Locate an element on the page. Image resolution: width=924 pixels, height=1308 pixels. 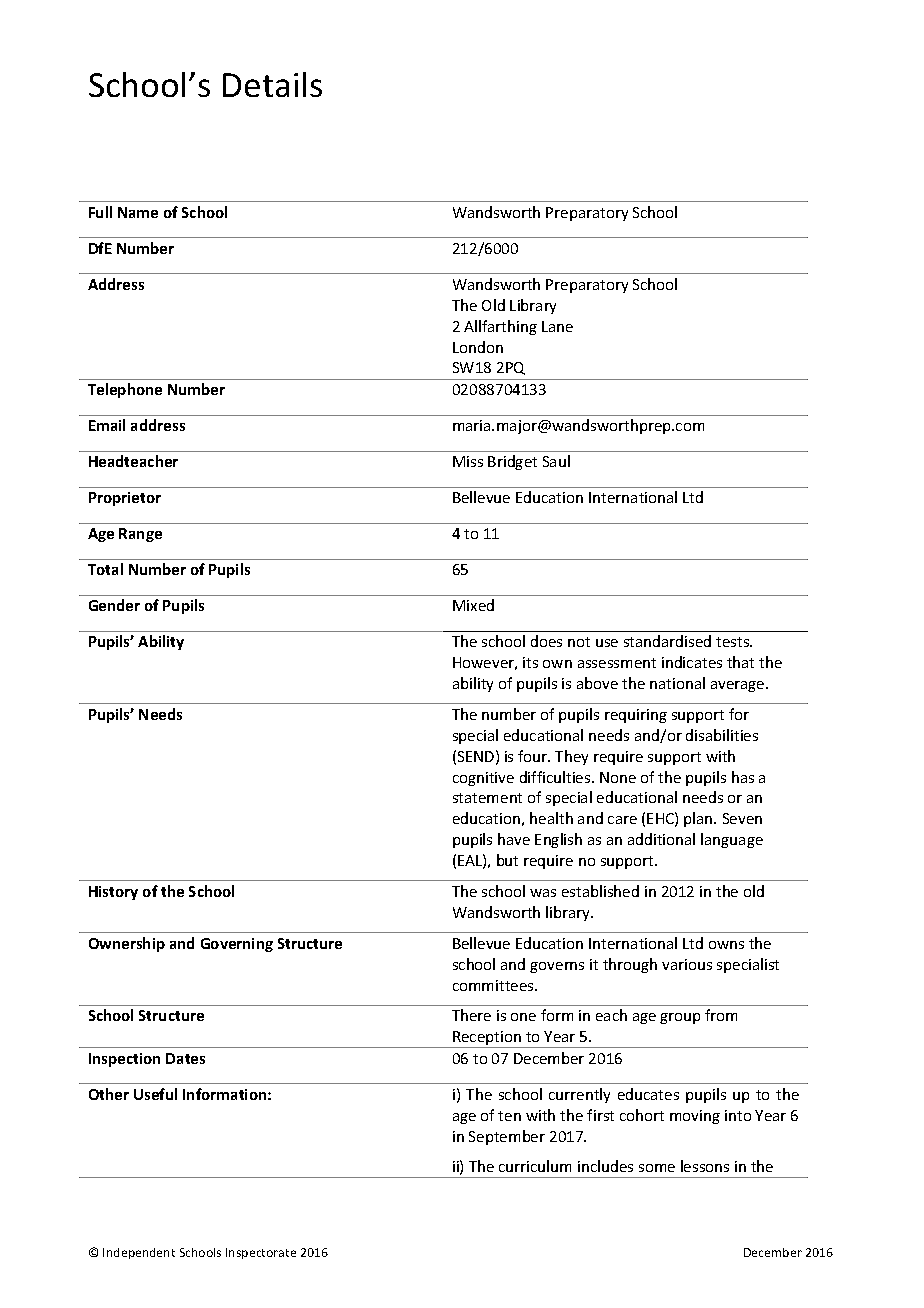
History is located at coordinates (113, 893).
